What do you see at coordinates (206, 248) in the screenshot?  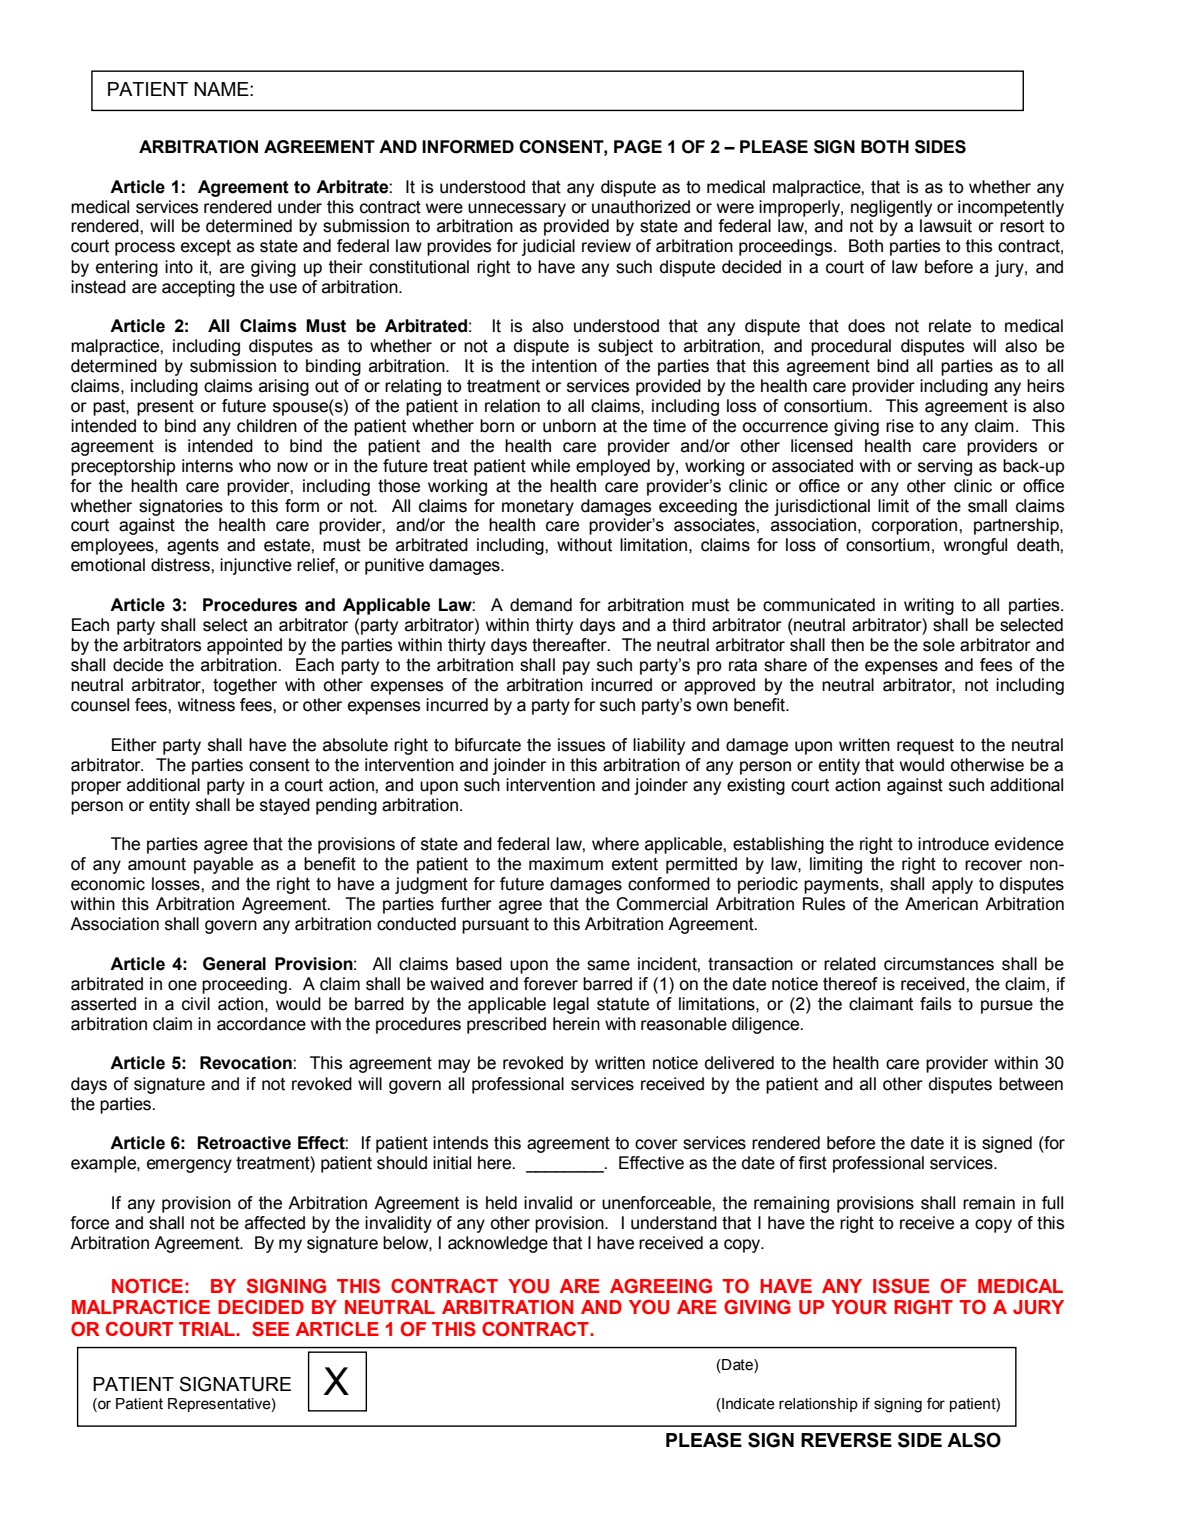 I see `except` at bounding box center [206, 248].
